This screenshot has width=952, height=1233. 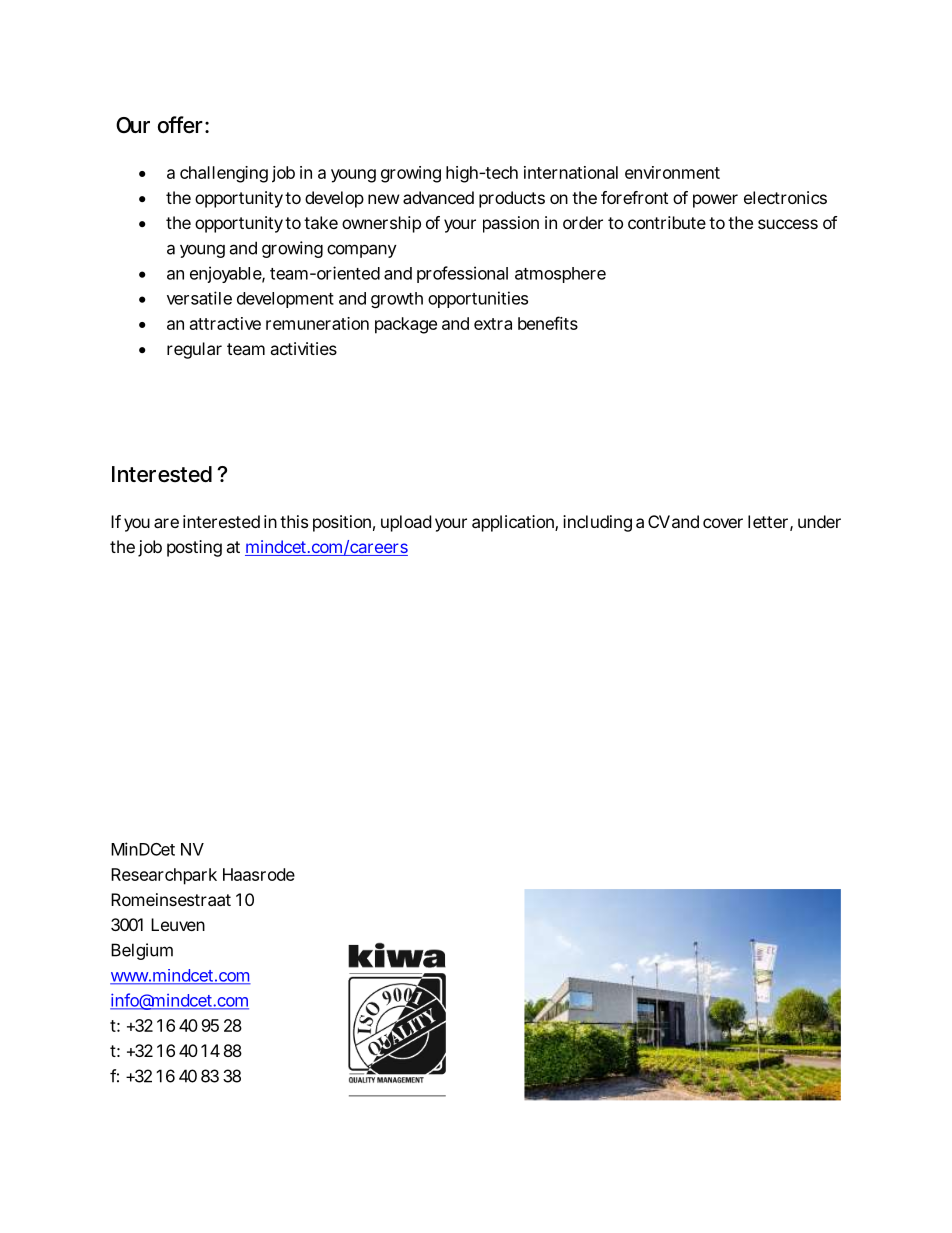 I want to click on posting, so click(x=194, y=548).
